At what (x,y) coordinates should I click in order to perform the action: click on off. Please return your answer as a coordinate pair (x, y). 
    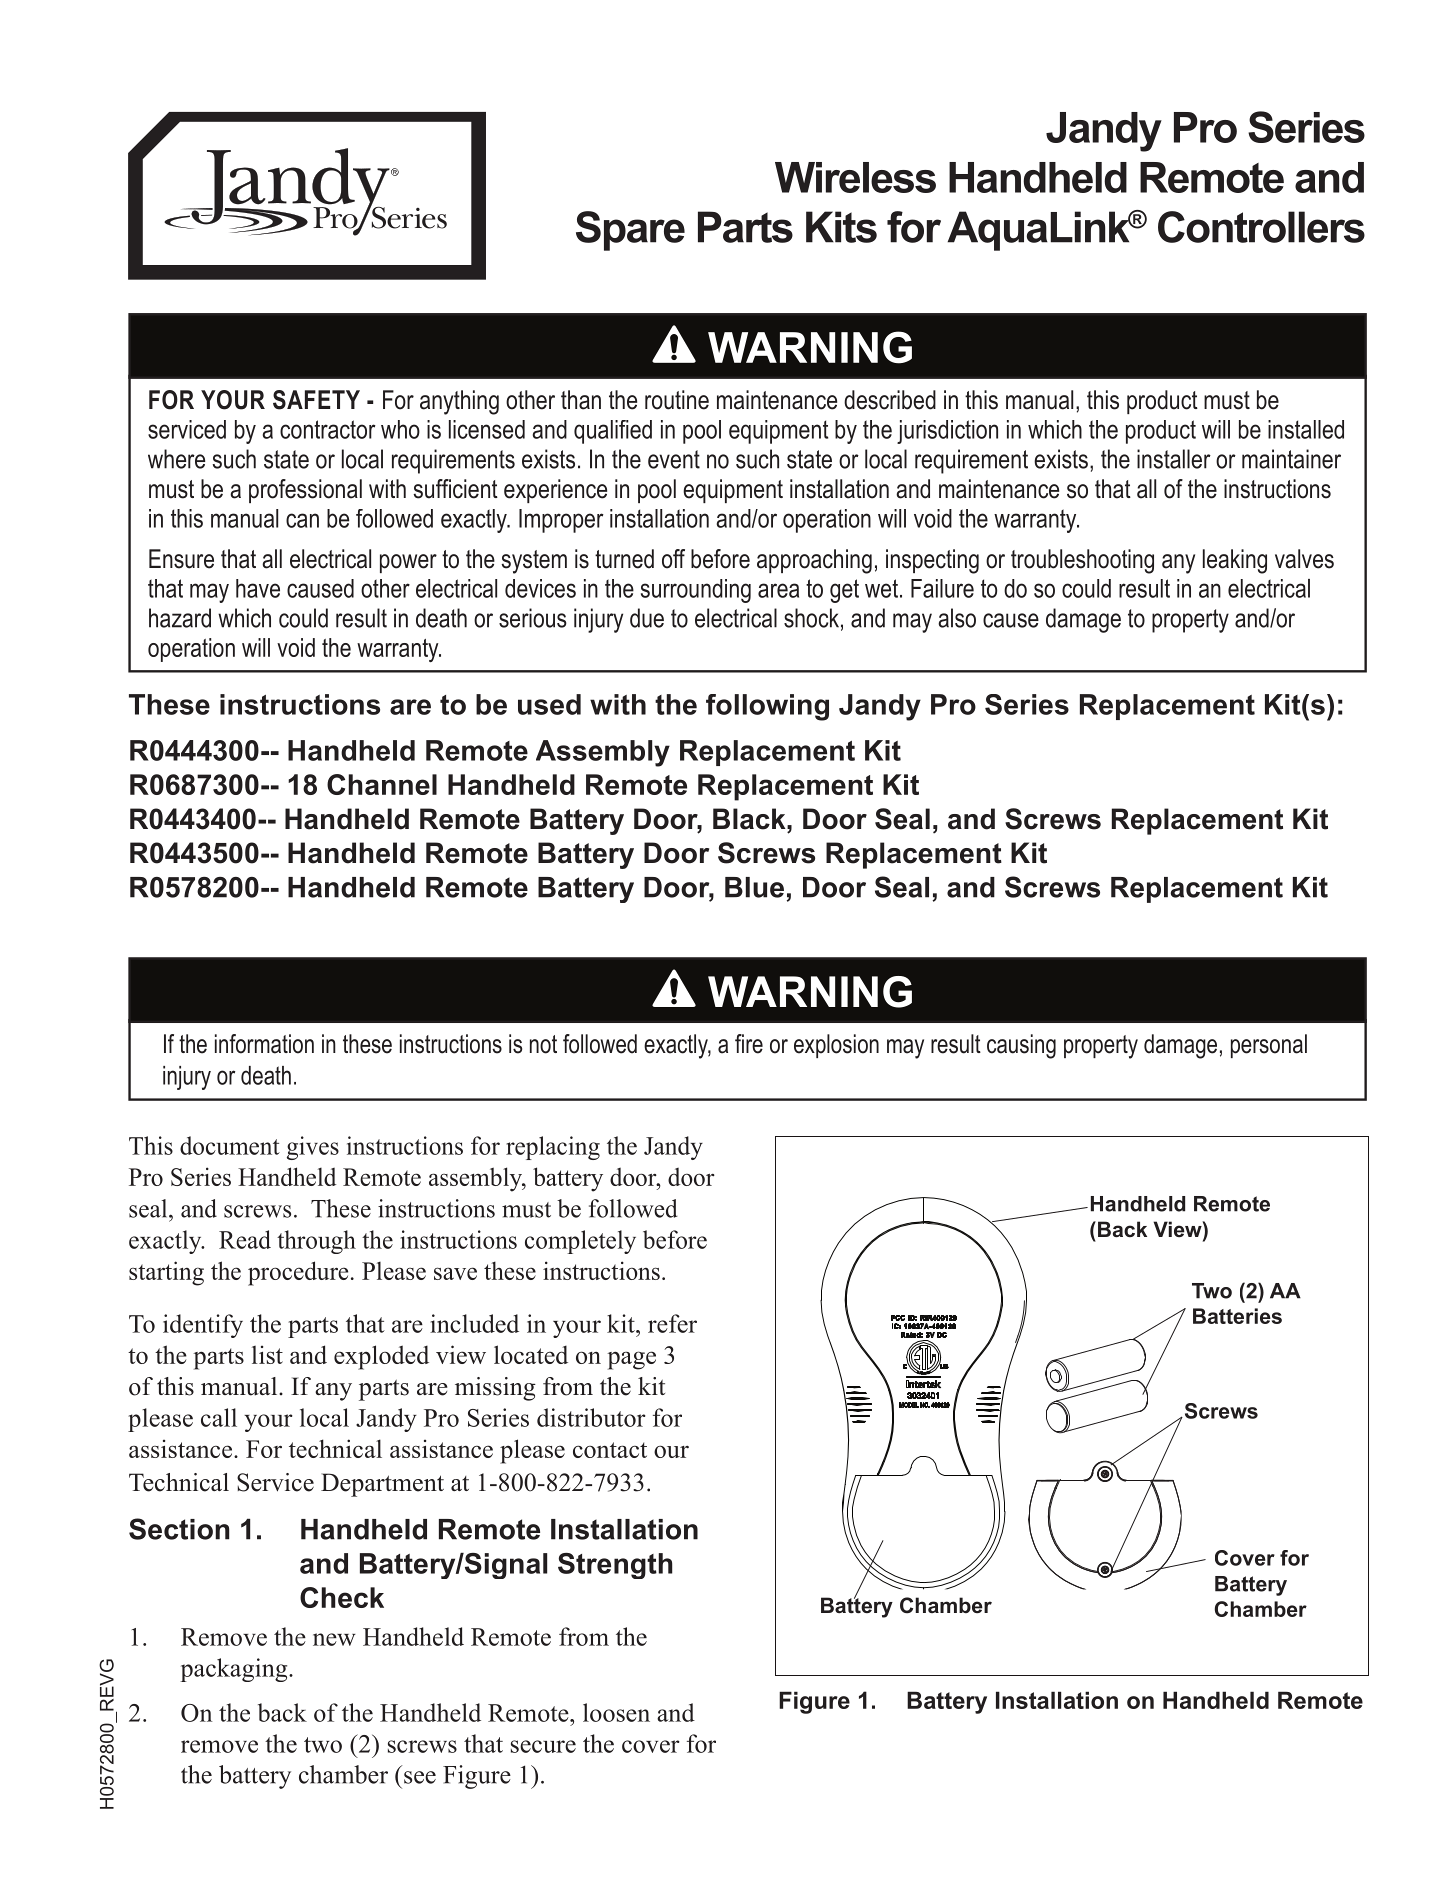
    Looking at the image, I should click on (673, 559).
